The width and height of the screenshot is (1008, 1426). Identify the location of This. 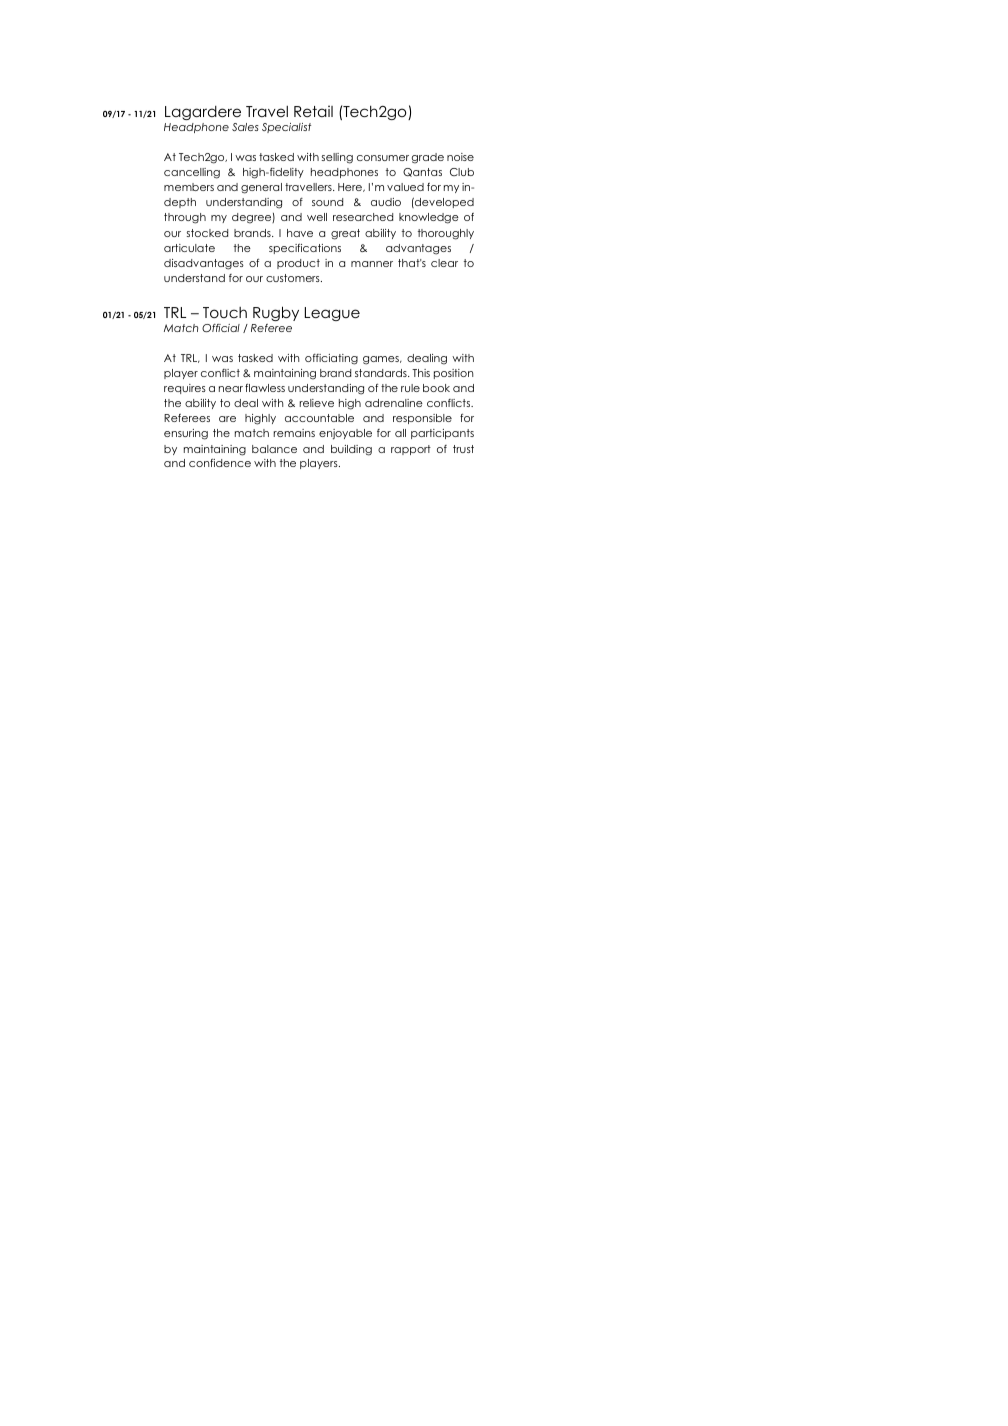
(421, 373).
